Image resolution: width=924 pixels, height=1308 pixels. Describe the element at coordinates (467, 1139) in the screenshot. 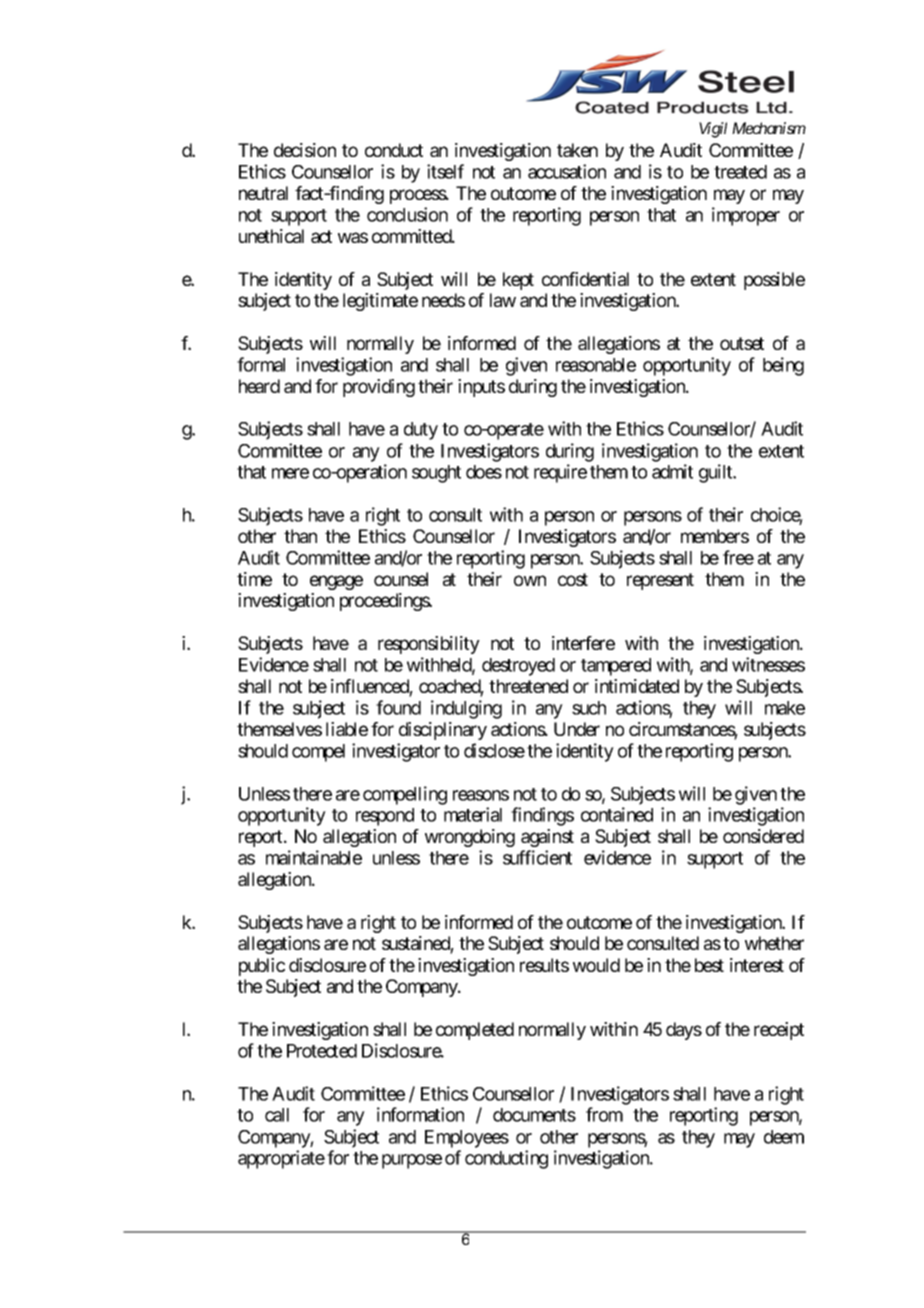

I see `Employees` at that location.
